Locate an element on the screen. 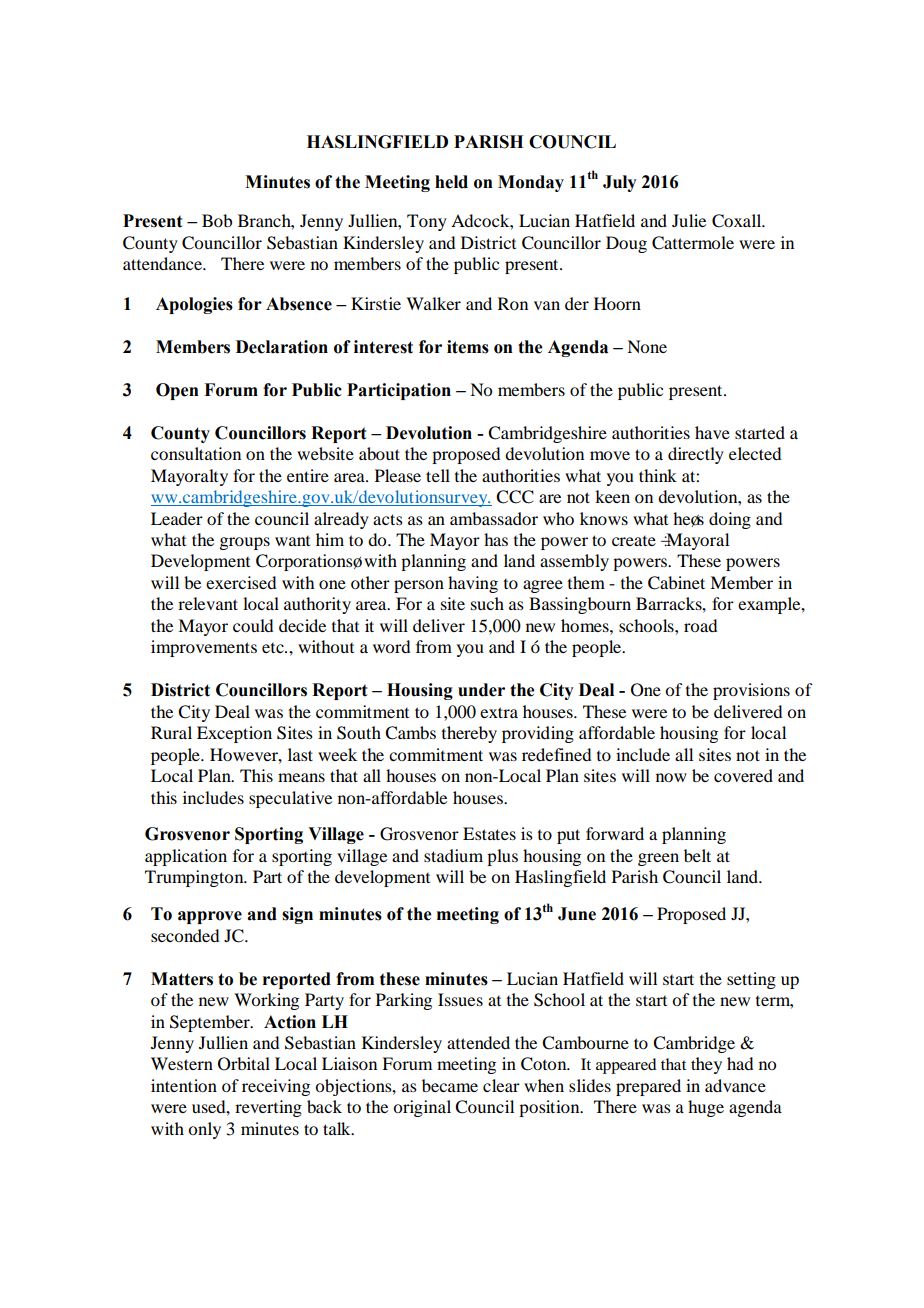 The height and width of the screenshot is (1308, 924). became is located at coordinates (450, 1085).
